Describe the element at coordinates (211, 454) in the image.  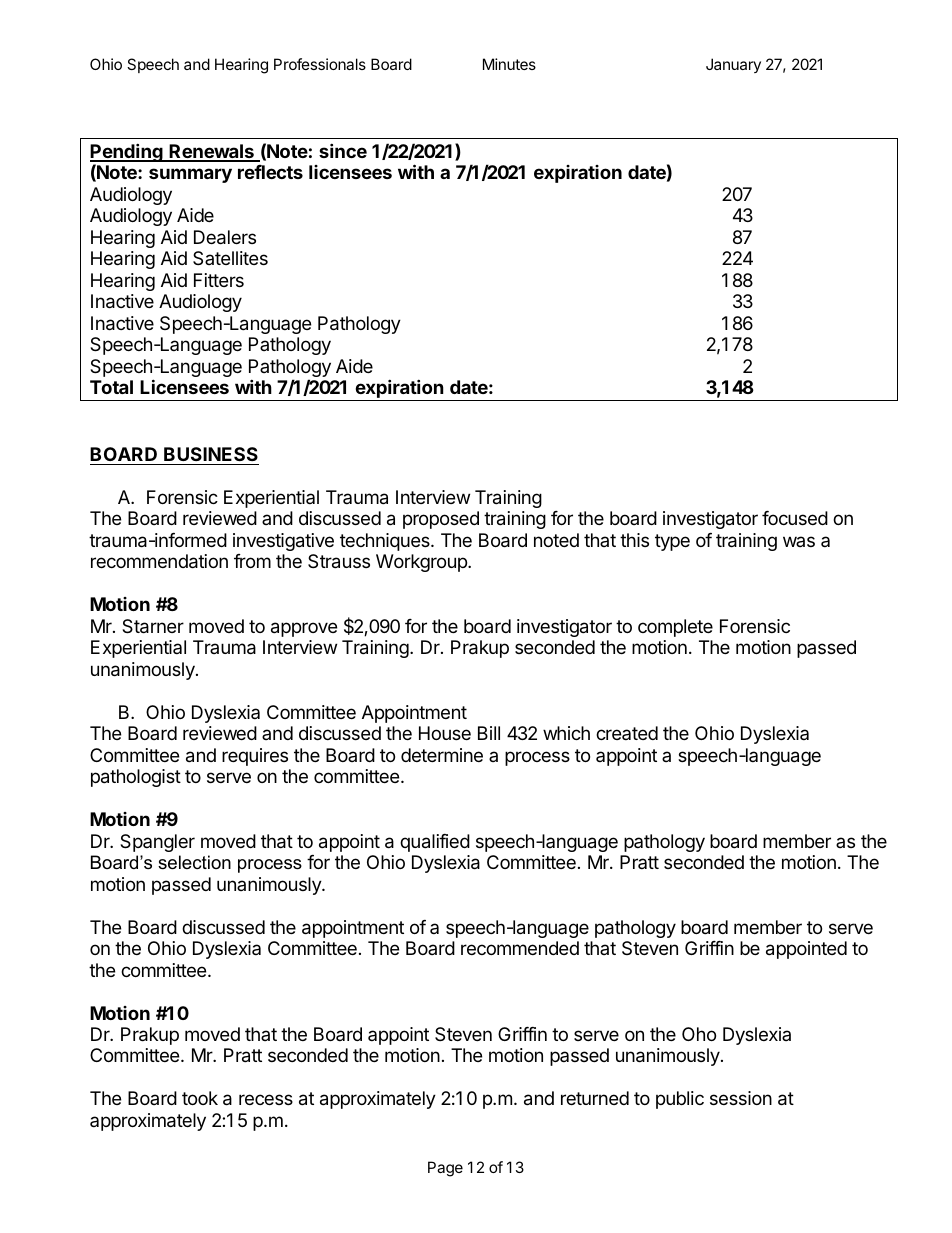
I see `BUSINESS` at that location.
